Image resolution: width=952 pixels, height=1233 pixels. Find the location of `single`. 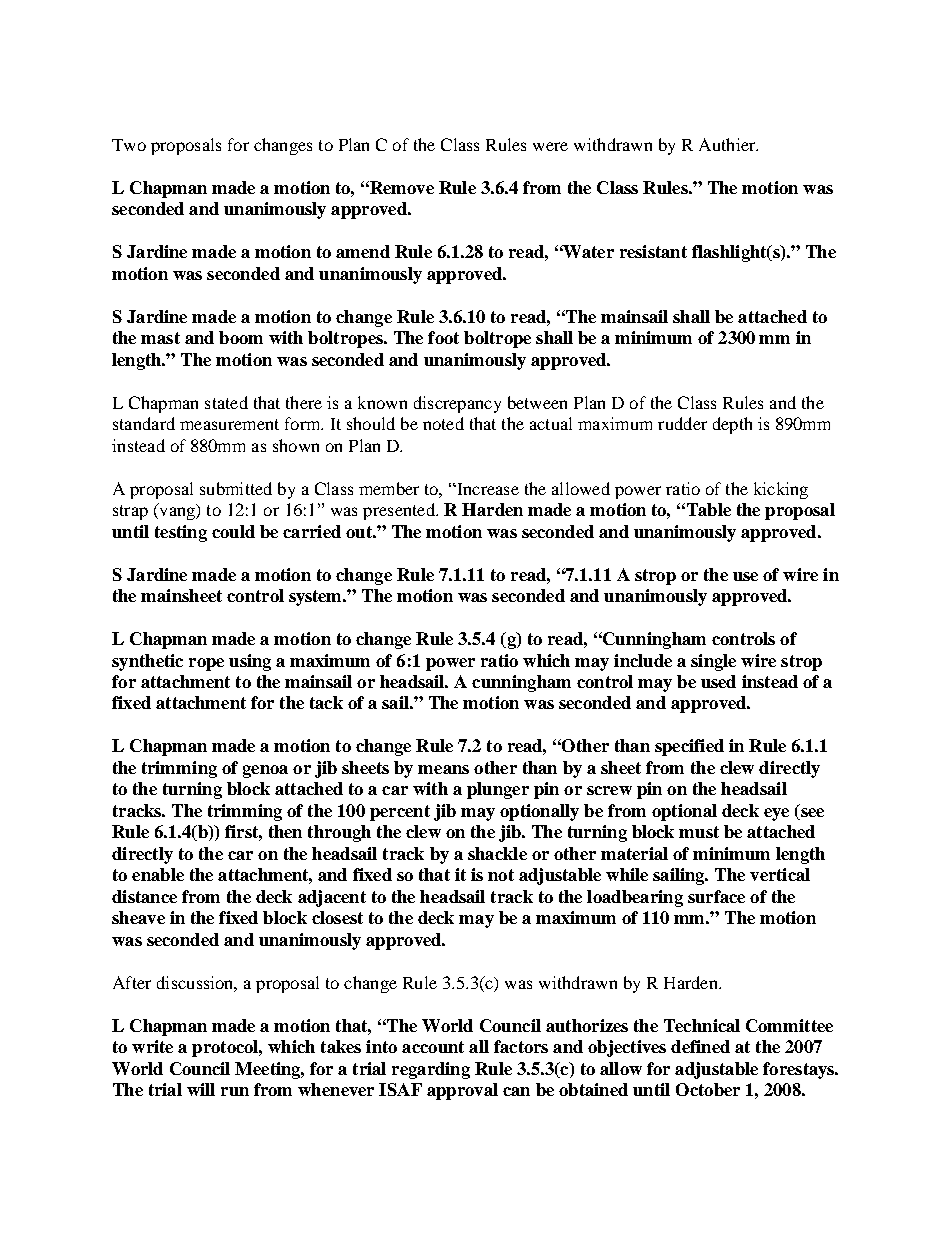

single is located at coordinates (713, 662).
